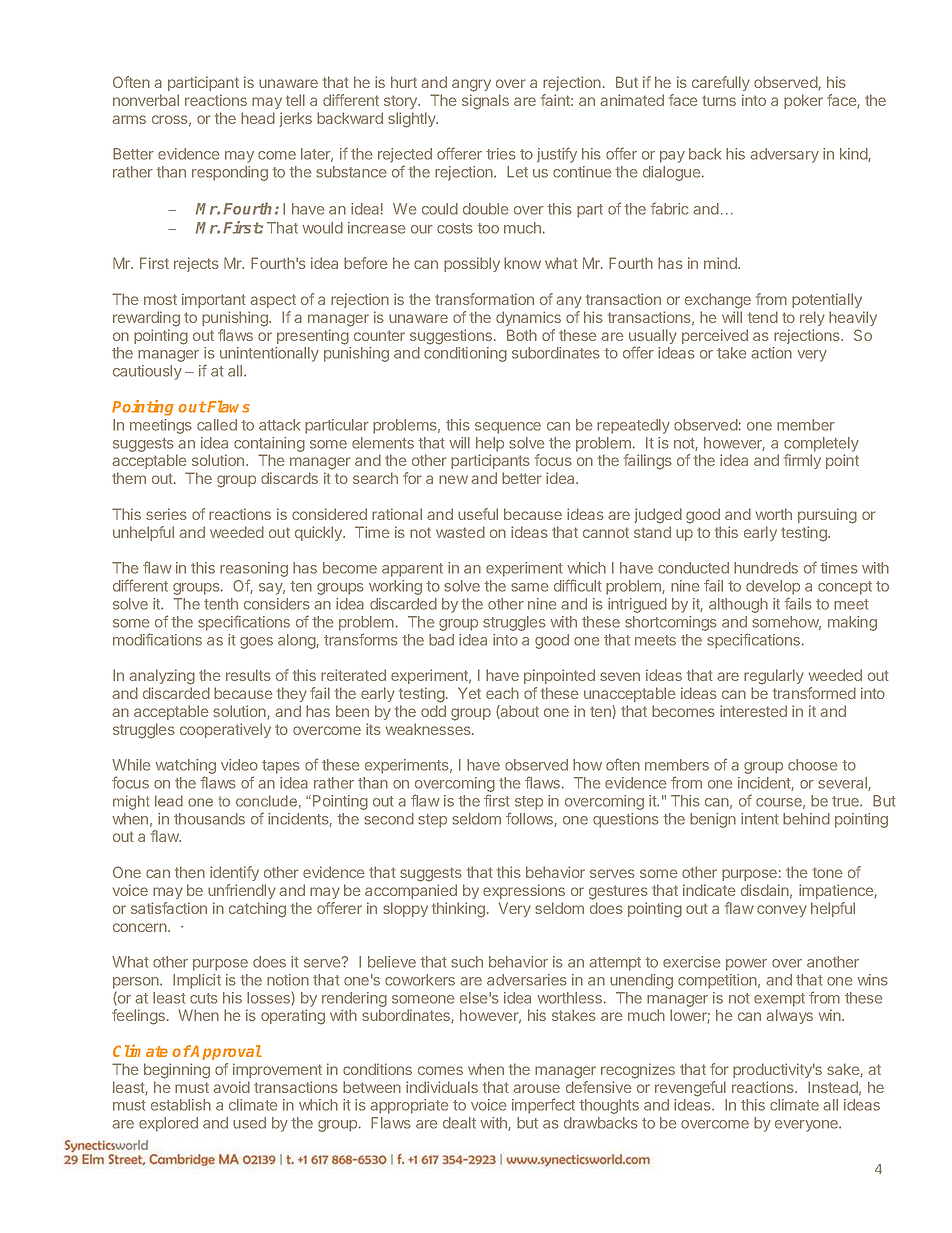  Describe the element at coordinates (802, 461) in the document. I see `firmly` at that location.
